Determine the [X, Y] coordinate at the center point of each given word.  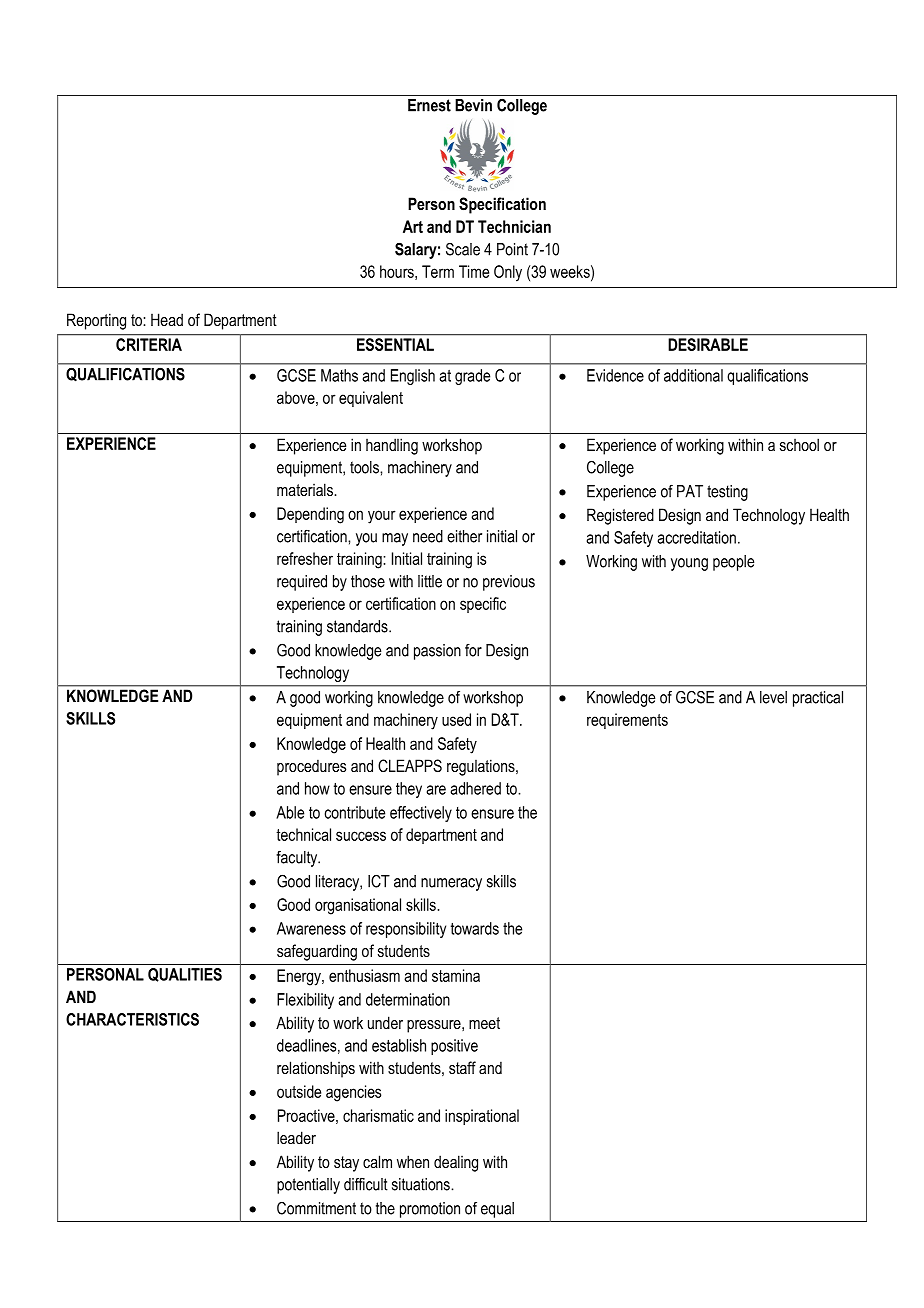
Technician [514, 226]
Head [167, 319]
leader [296, 1137]
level [773, 697]
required [302, 583]
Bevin [473, 105]
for [473, 650]
